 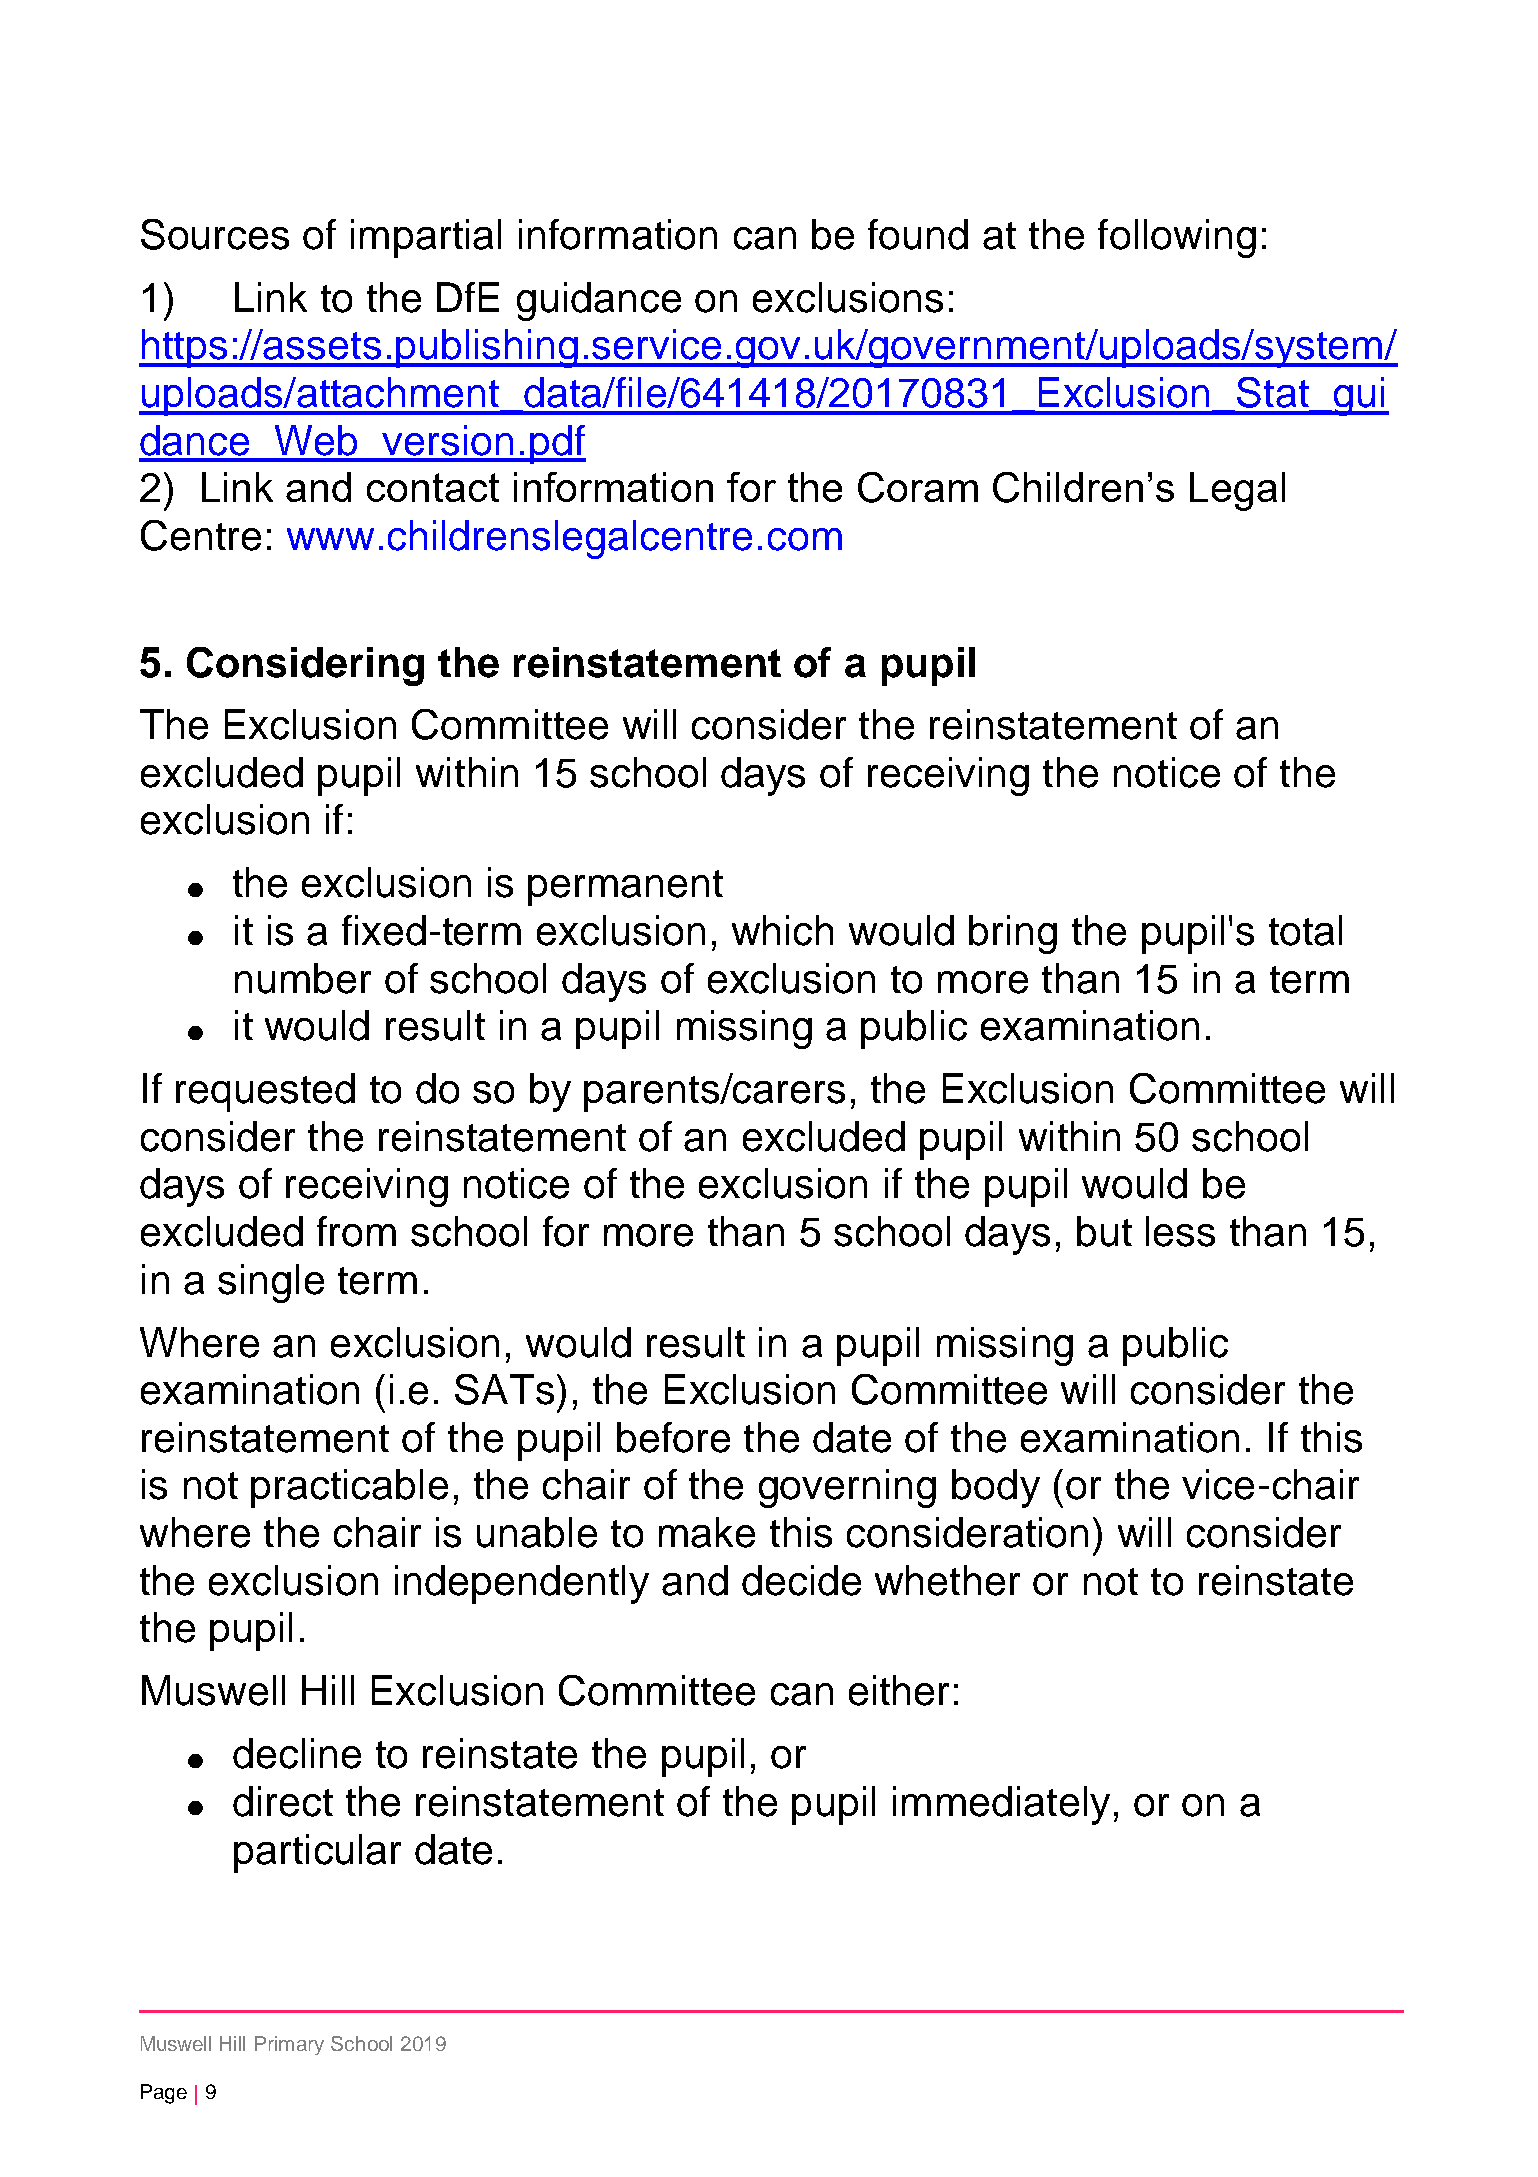 I want to click on Primary, so click(x=289, y=2045).
